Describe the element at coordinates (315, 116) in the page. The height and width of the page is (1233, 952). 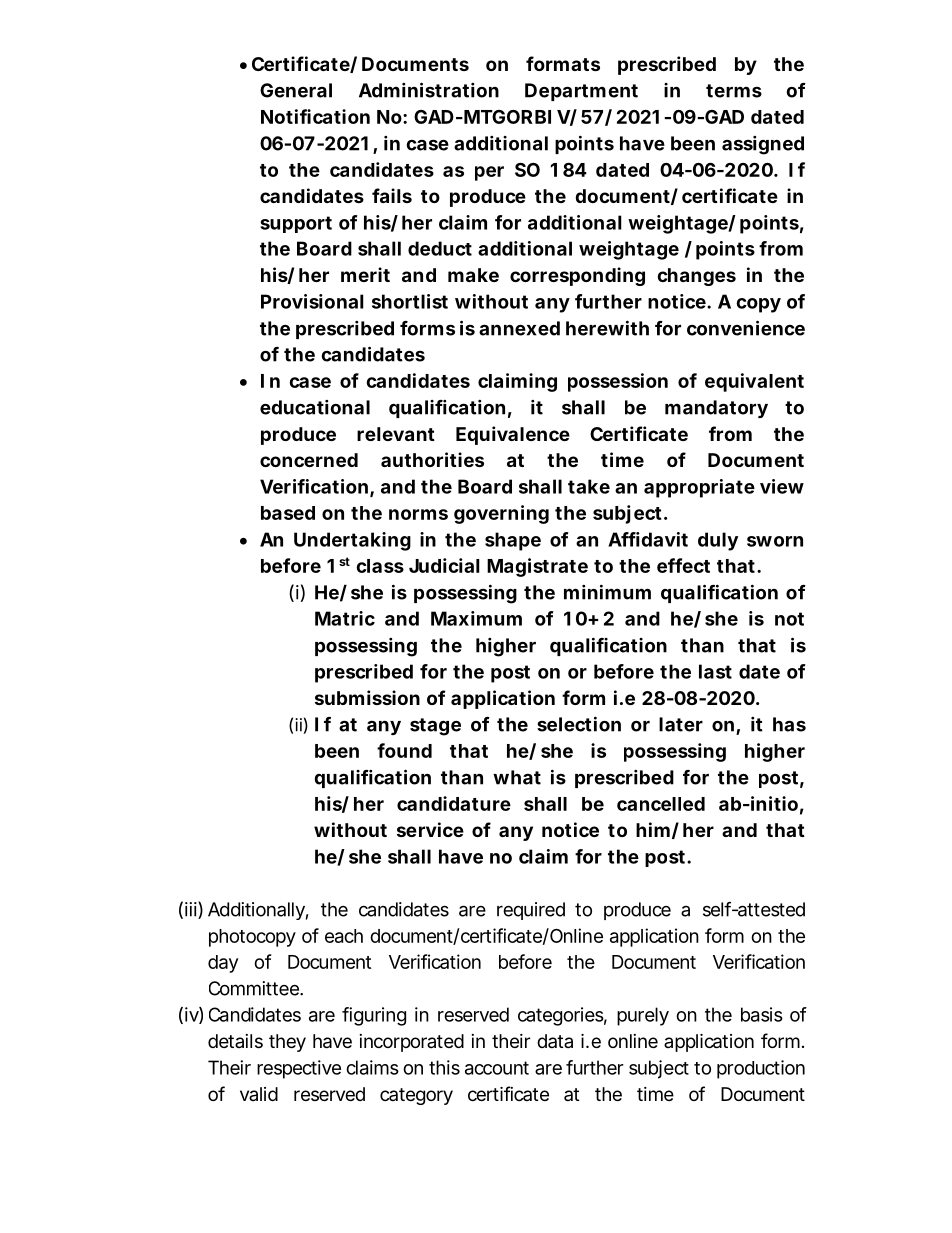
I see `Notification` at that location.
